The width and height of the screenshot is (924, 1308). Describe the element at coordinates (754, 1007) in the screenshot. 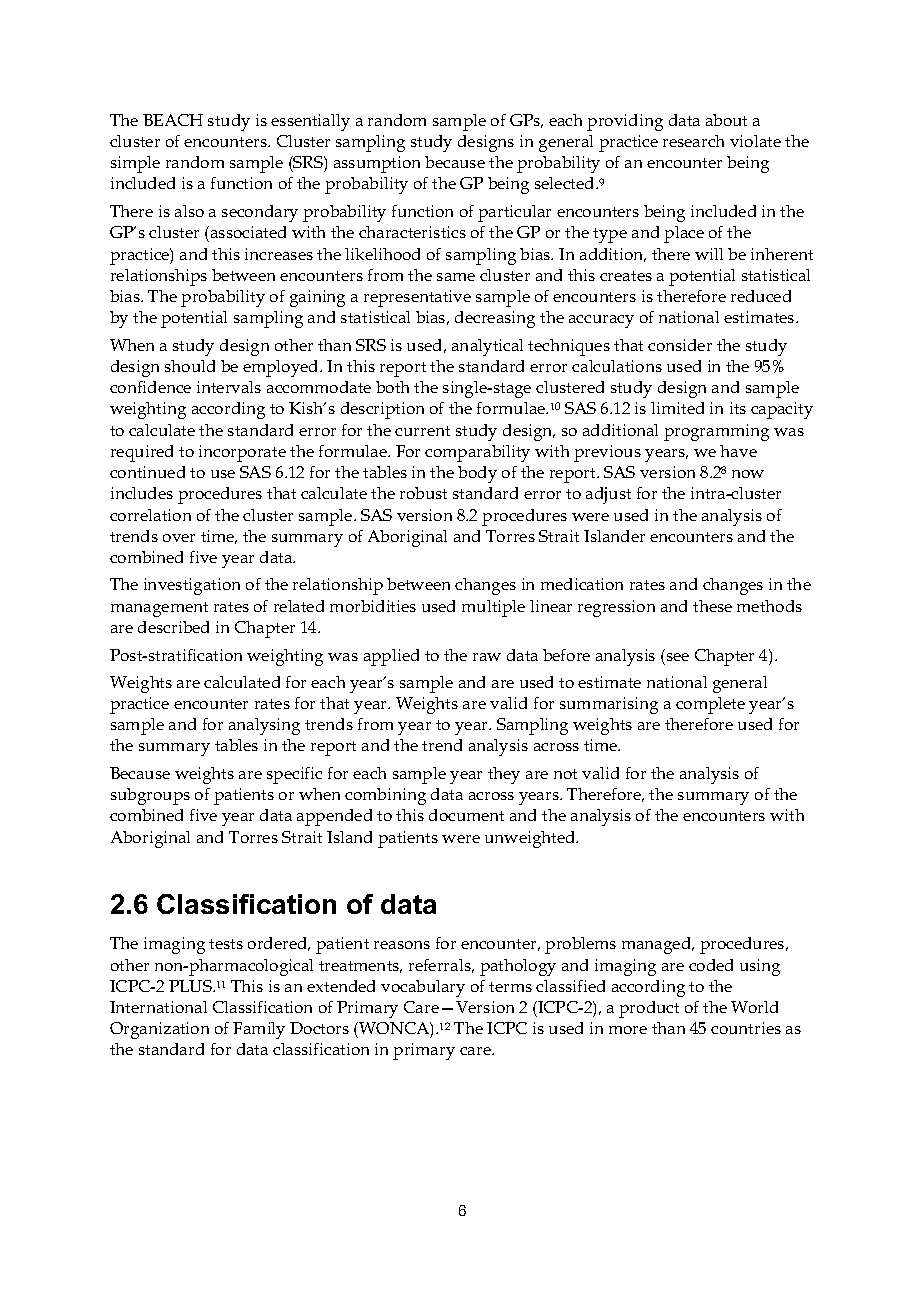

I see `World` at that location.
